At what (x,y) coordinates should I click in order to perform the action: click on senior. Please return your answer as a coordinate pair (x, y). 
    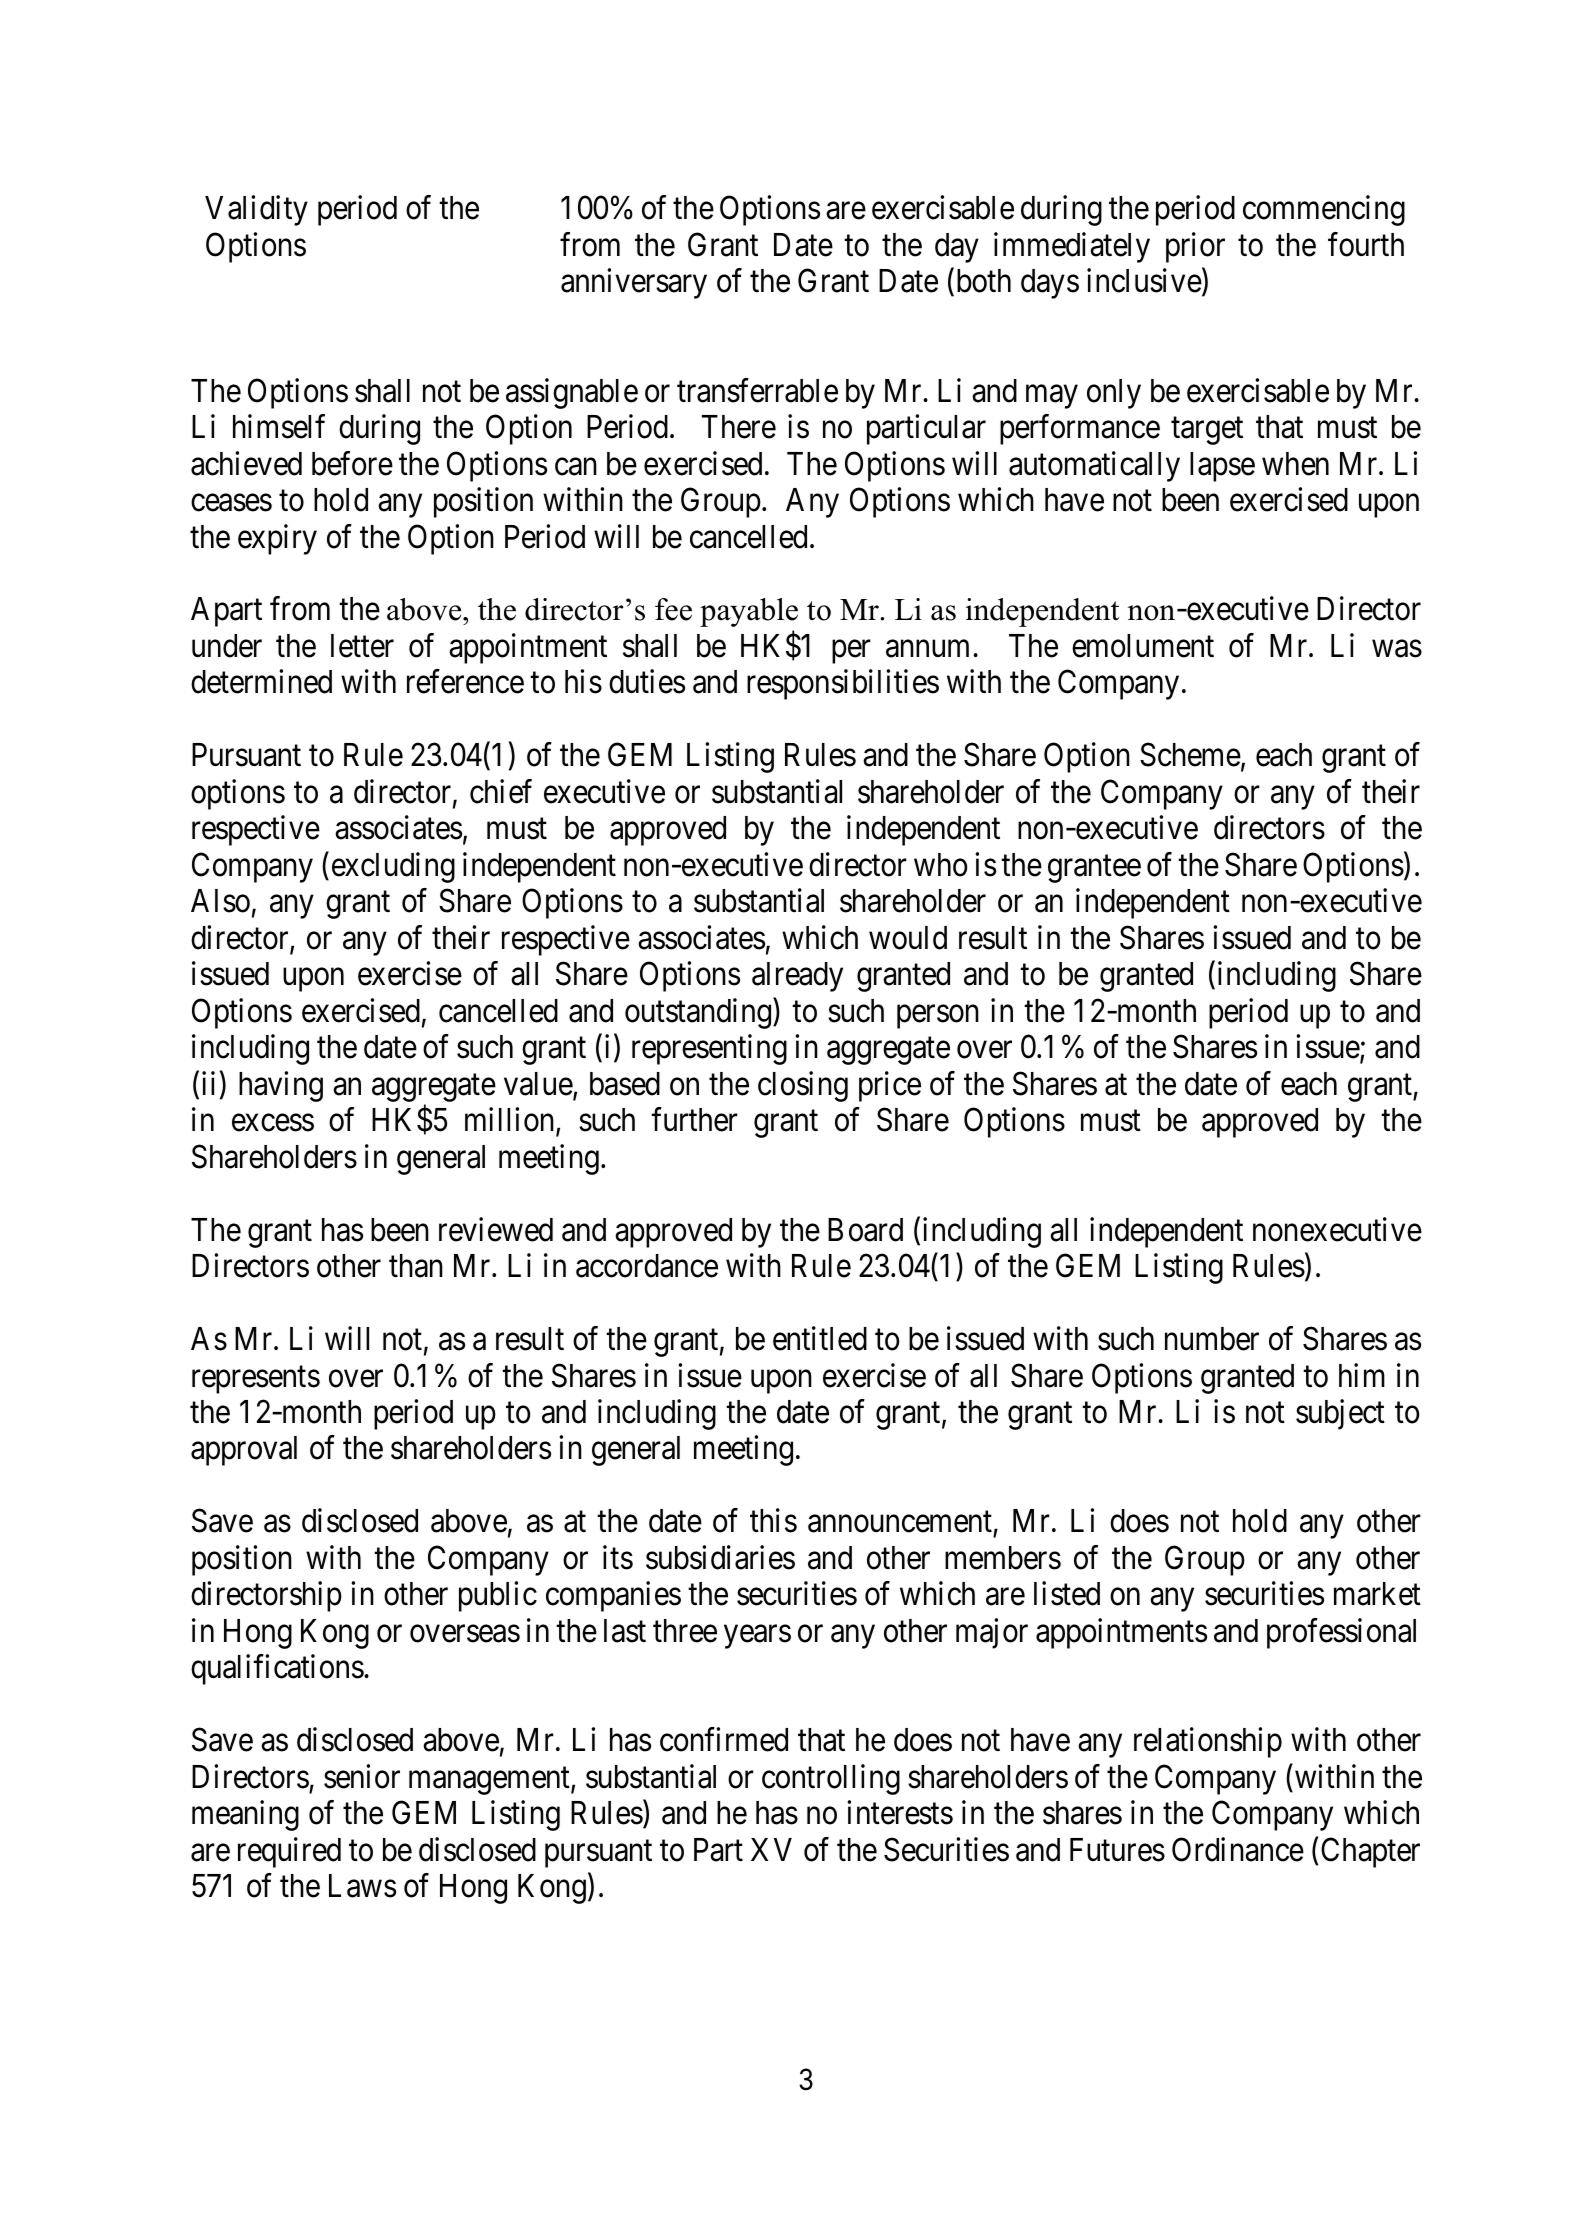
    Looking at the image, I should click on (362, 1776).
